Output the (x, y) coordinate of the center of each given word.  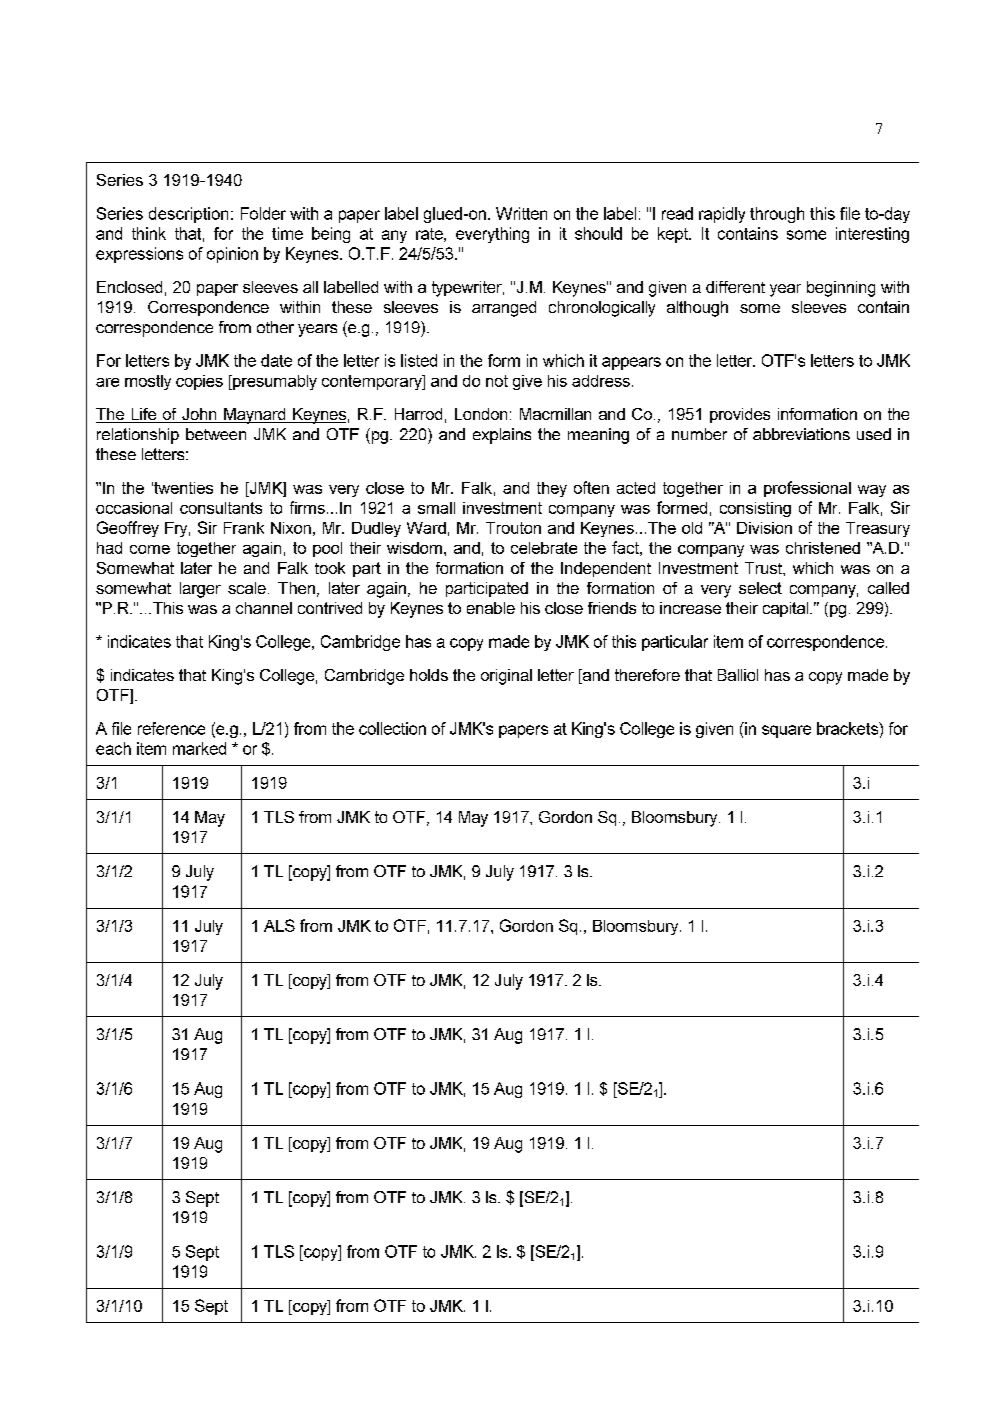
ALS (279, 925)
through (777, 215)
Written (521, 213)
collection (392, 728)
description (188, 215)
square (786, 731)
